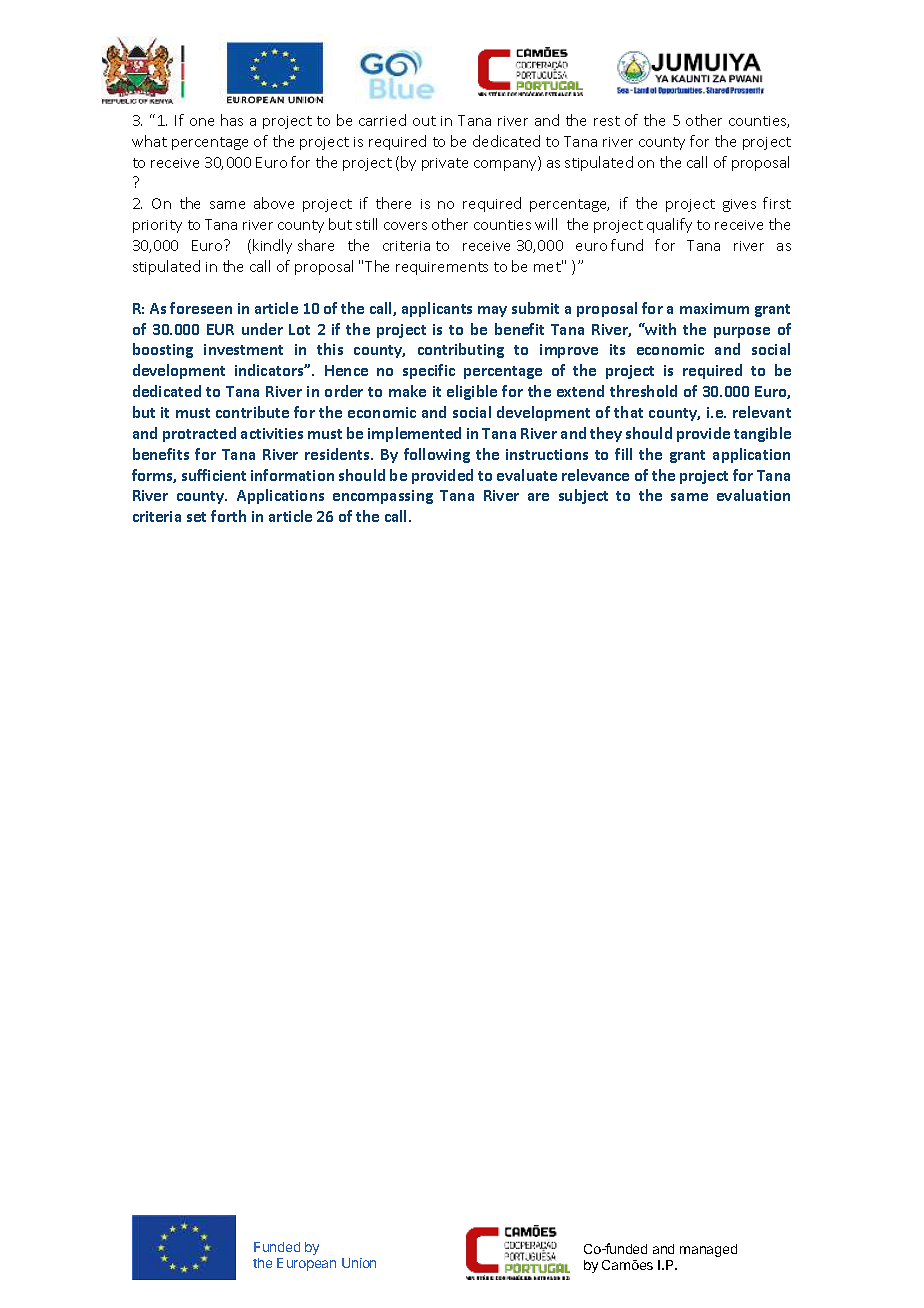 The image size is (924, 1308). Describe the element at coordinates (739, 205) in the image. I see `gives` at that location.
